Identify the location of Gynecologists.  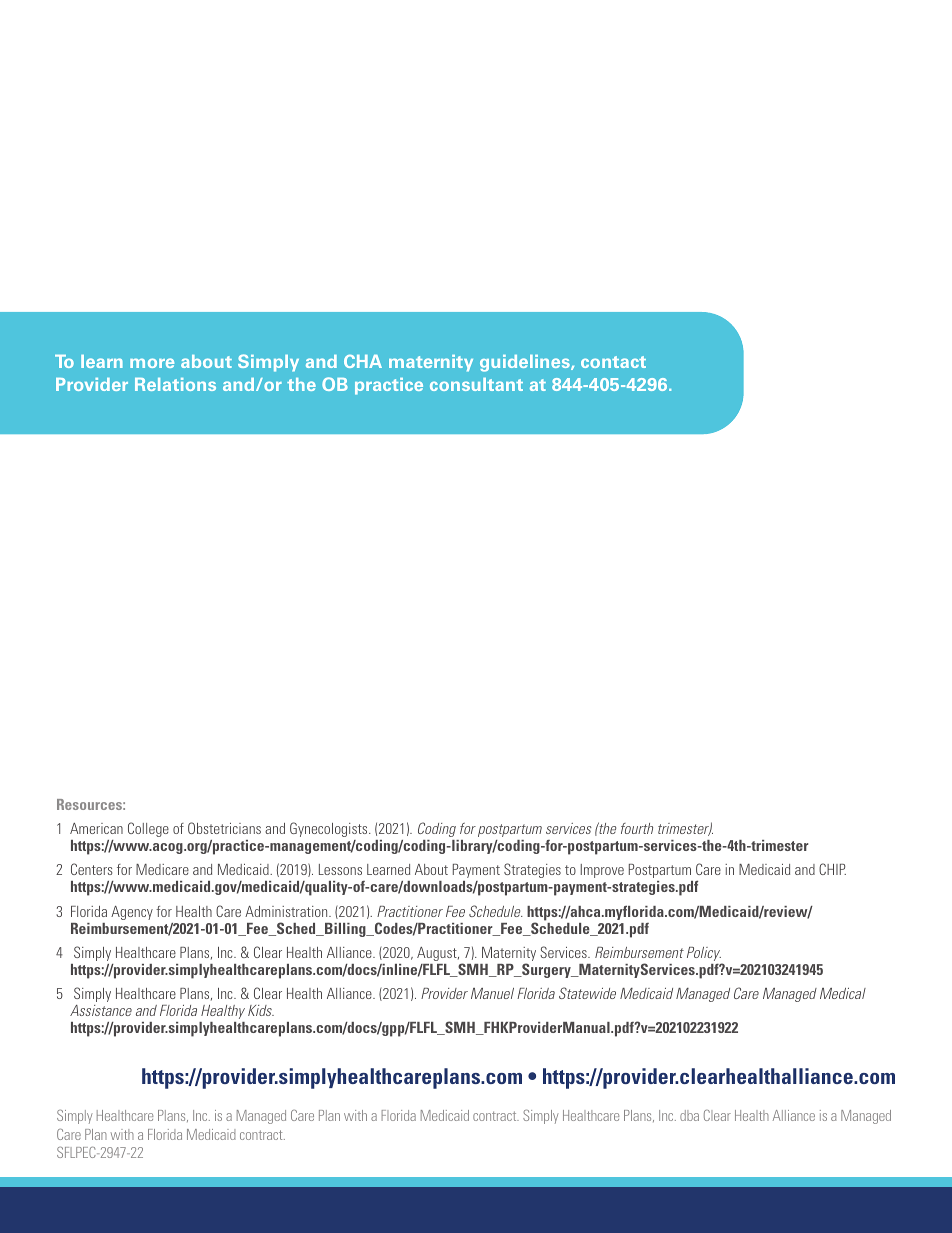
(330, 829).
